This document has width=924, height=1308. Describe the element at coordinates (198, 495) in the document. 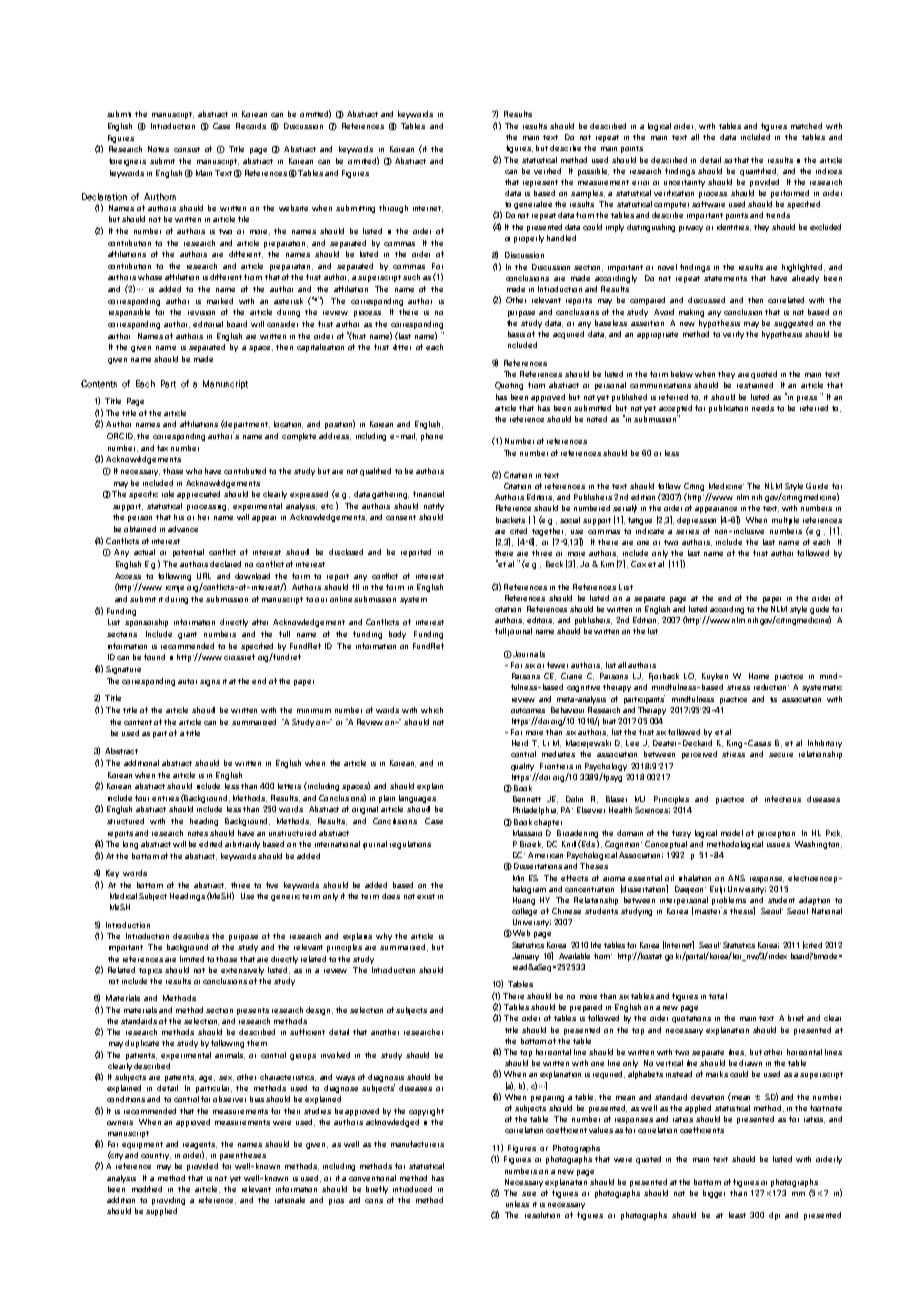

I see `appreciated` at that location.
